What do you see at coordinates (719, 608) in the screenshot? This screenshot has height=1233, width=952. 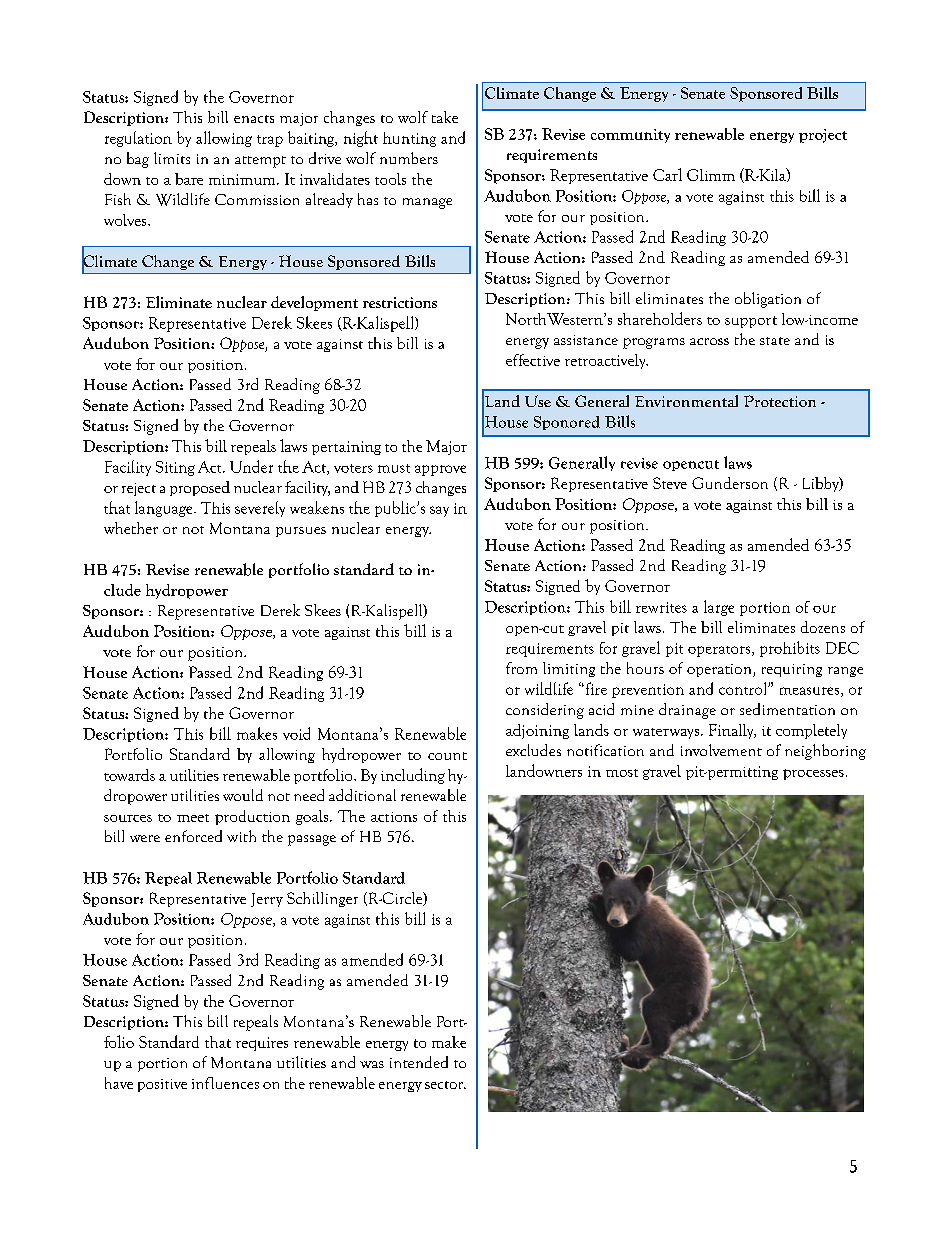 I see `large` at bounding box center [719, 608].
